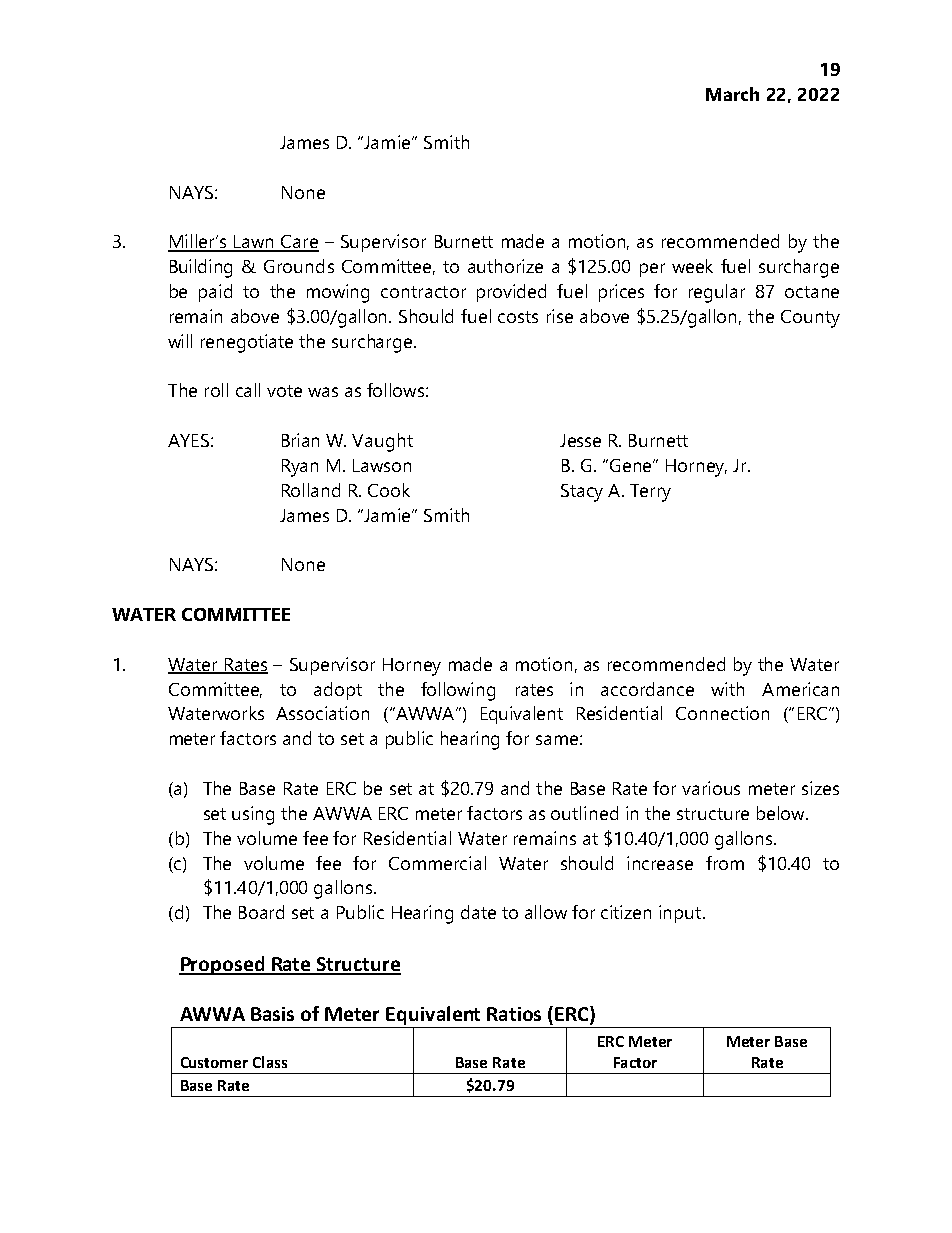 This screenshot has width=952, height=1233. Describe the element at coordinates (254, 243) in the screenshot. I see `Lawn` at that location.
